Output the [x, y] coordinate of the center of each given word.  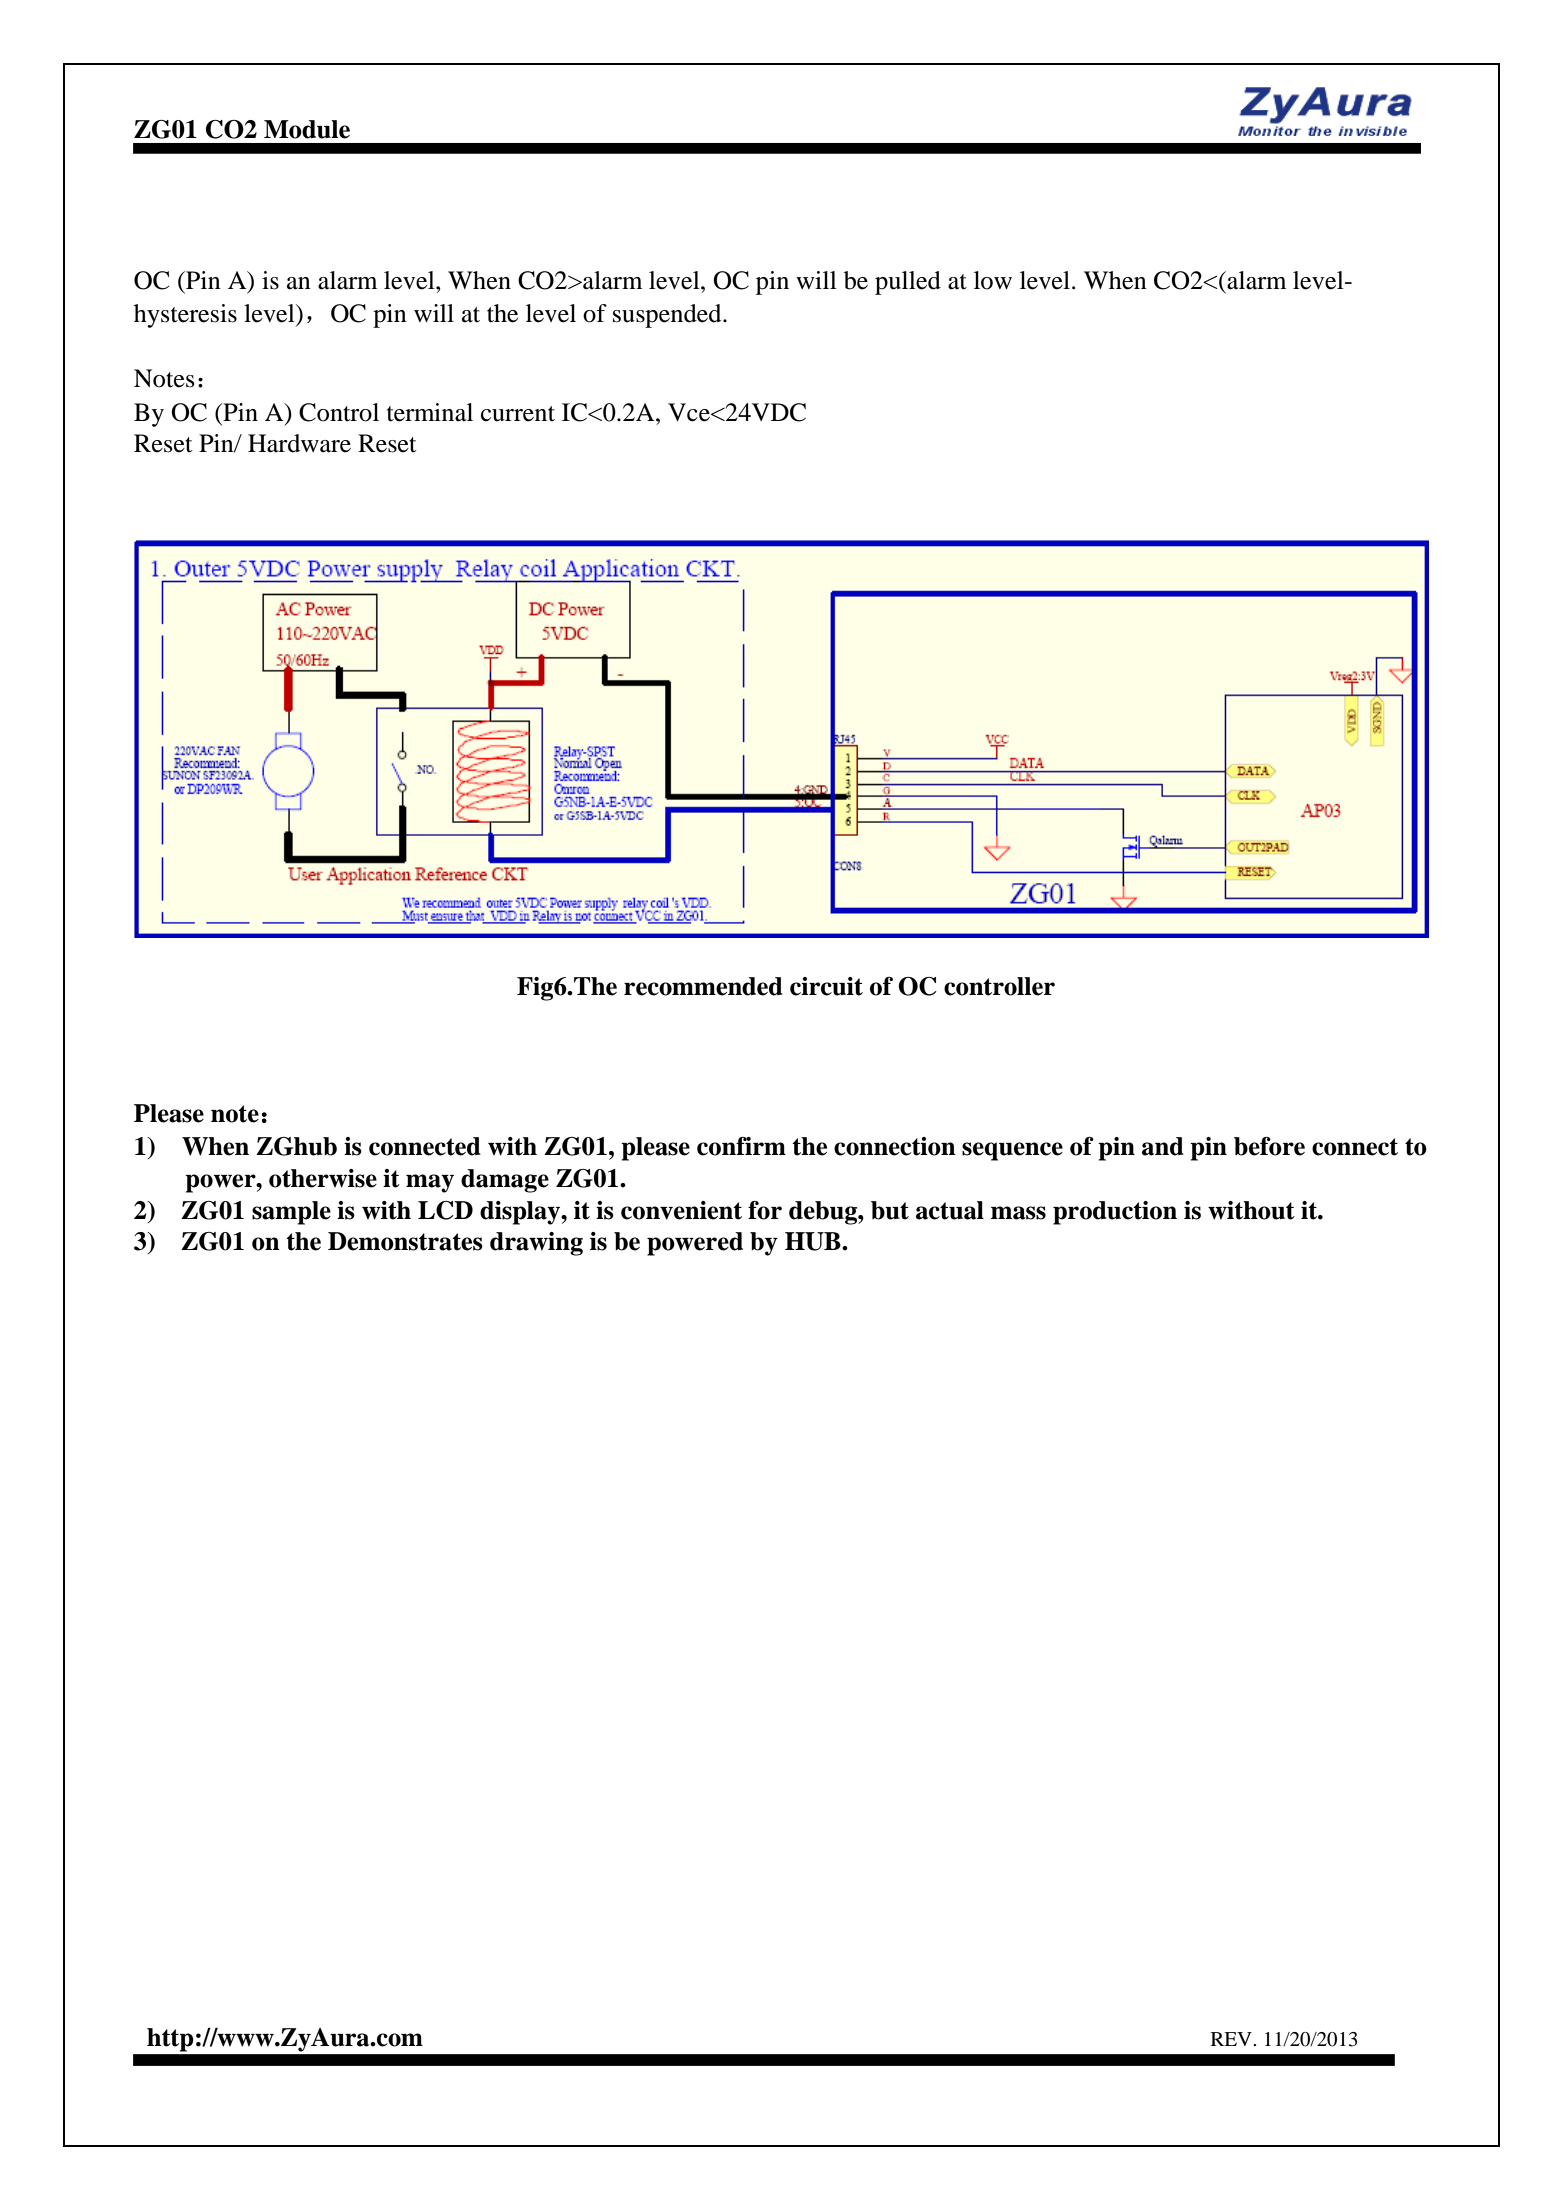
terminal [430, 412]
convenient [681, 1210]
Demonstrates [405, 1241]
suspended [668, 316]
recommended [703, 986]
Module [307, 129]
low [993, 280]
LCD [445, 1210]
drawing [536, 1244]
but [890, 1210]
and [1163, 1146]
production [1115, 1213]
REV [1232, 2039]
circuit [826, 986]
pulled [908, 283]
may [430, 1183]
